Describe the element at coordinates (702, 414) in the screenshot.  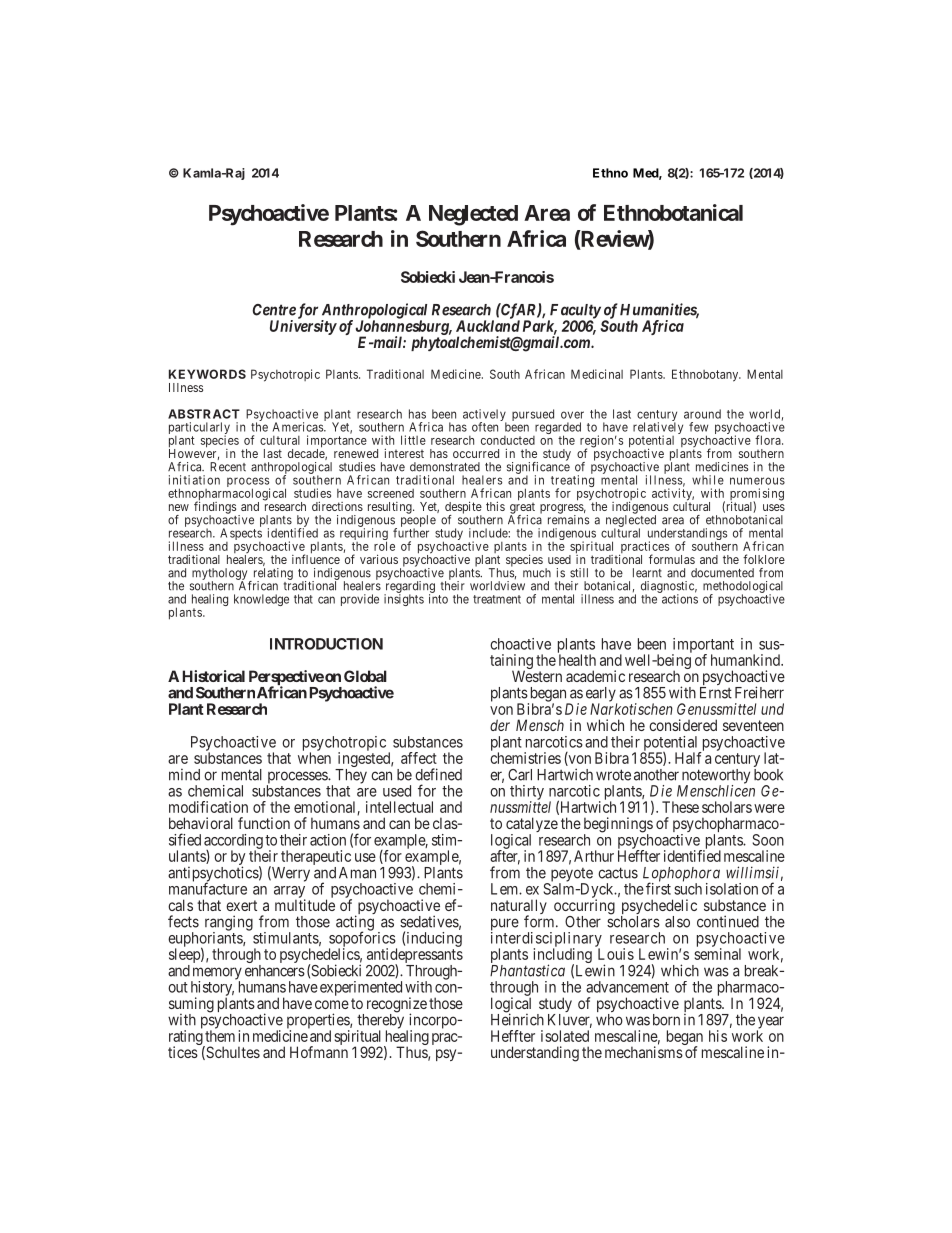
I see `around` at that location.
